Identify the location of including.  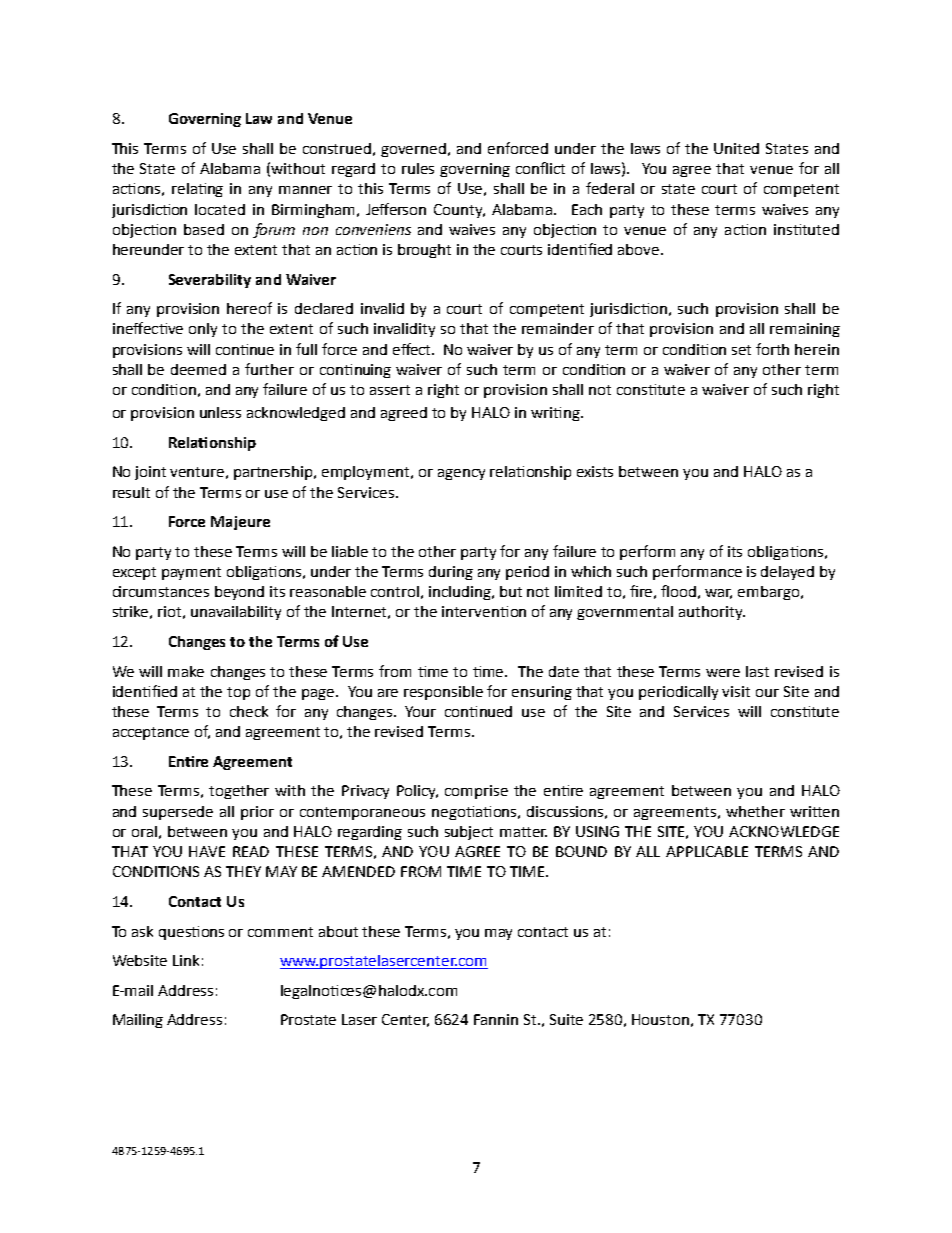
(461, 593).
